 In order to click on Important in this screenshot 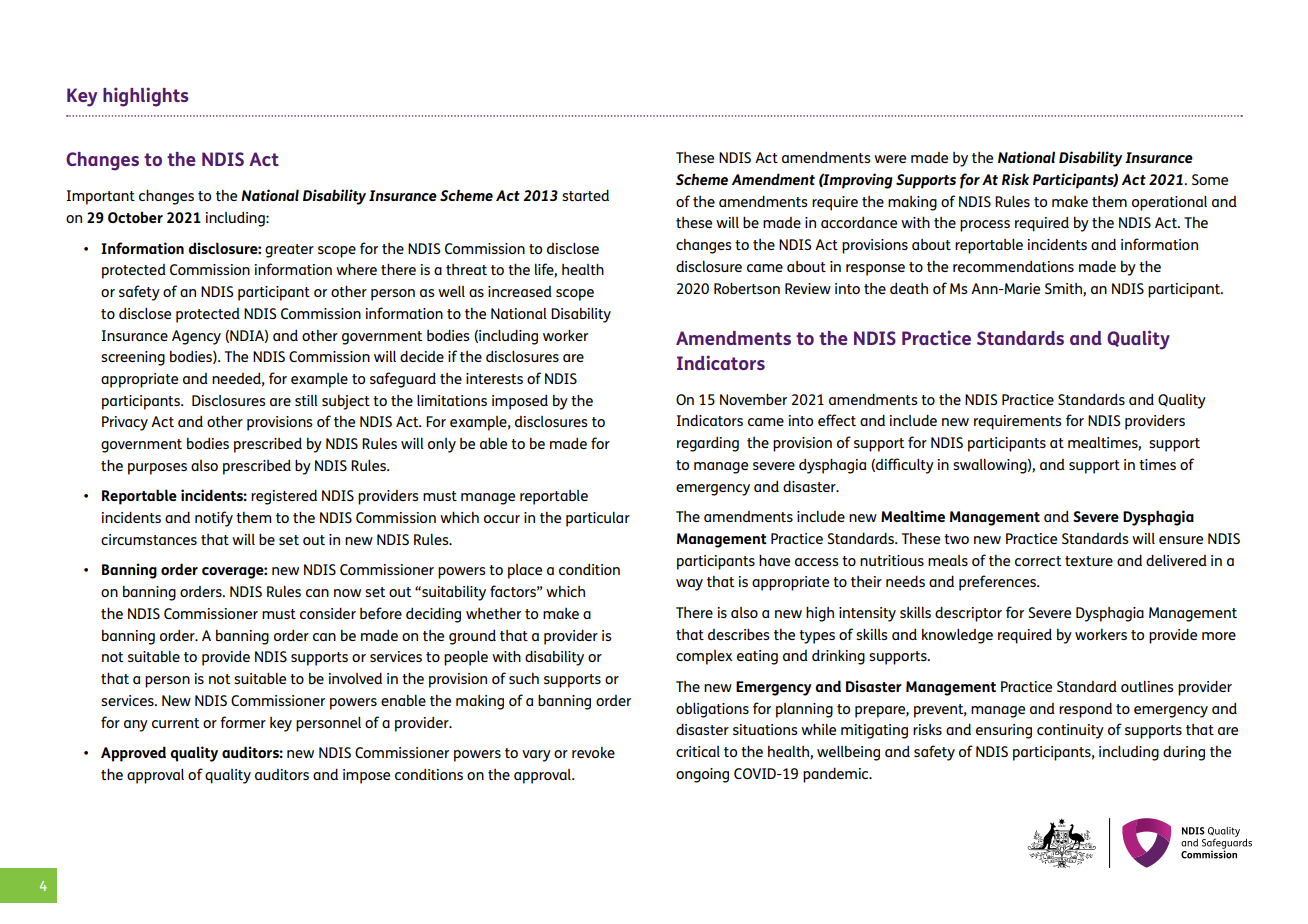, I will do `click(101, 197)`.
